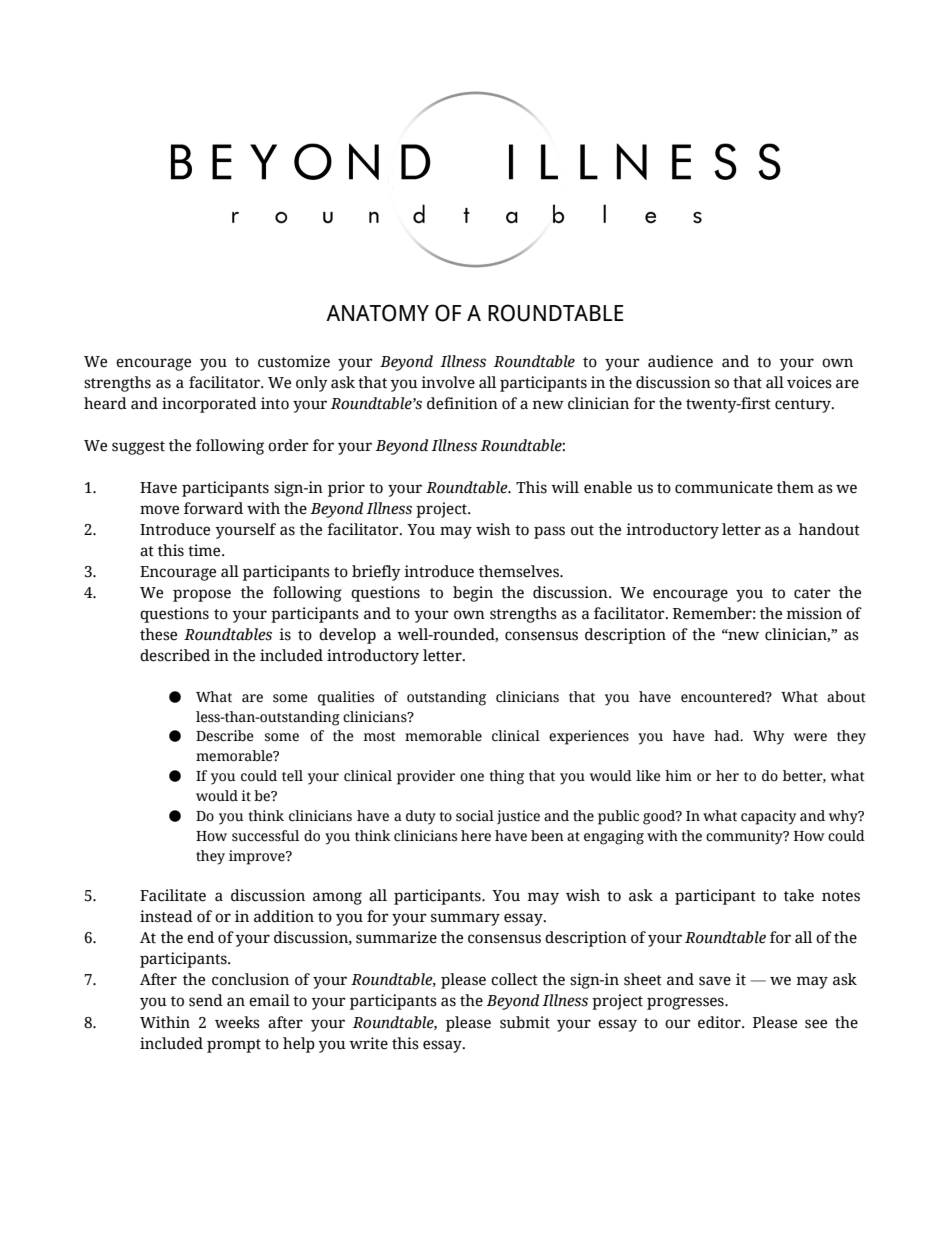 The height and width of the document is (1233, 952). What do you see at coordinates (294, 361) in the document?
I see `customize` at bounding box center [294, 361].
